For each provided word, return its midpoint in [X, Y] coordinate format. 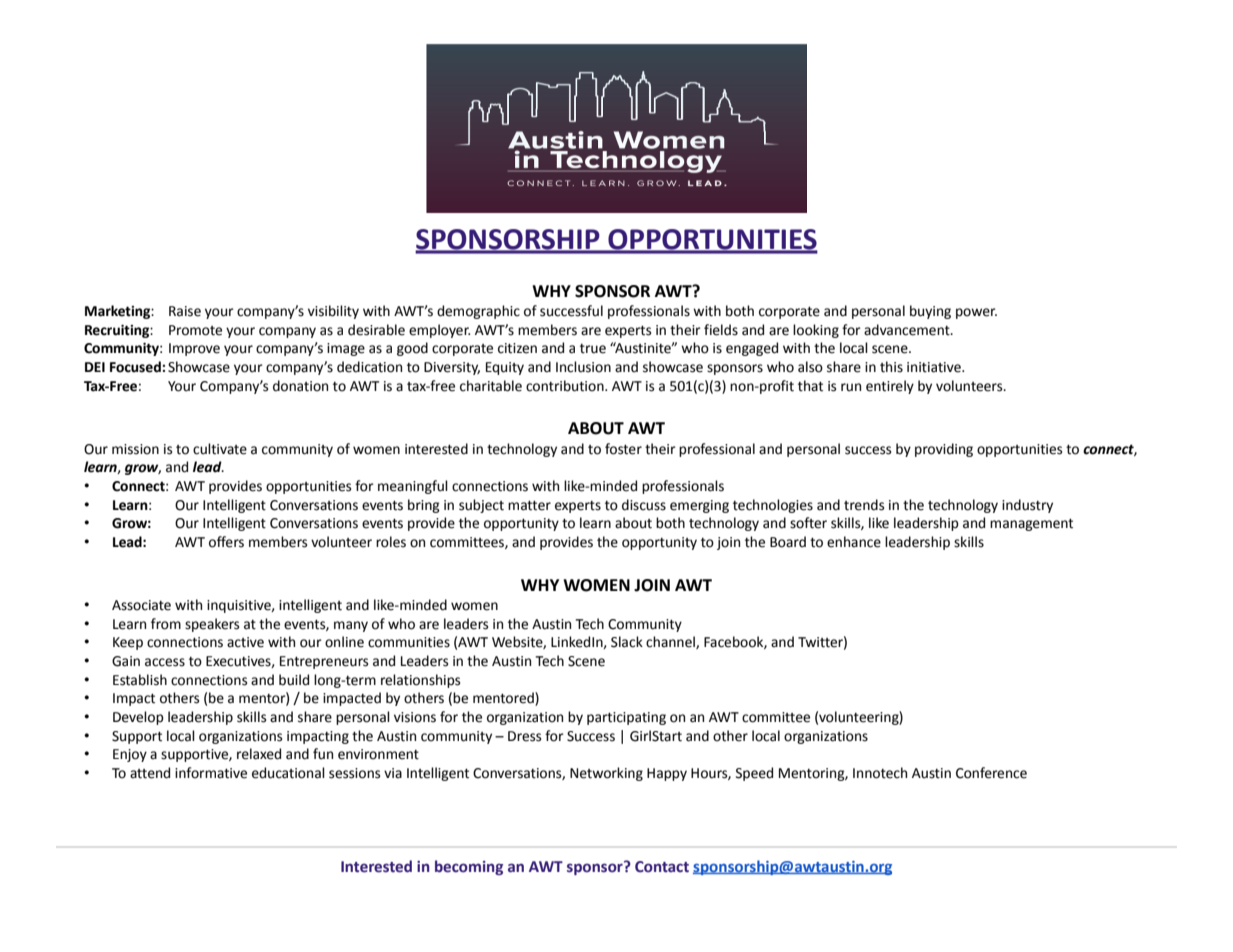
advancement [908, 330]
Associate [141, 605]
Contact [662, 867]
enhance [854, 542]
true [593, 349]
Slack [627, 642]
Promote [195, 330]
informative [211, 773]
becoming [469, 867]
